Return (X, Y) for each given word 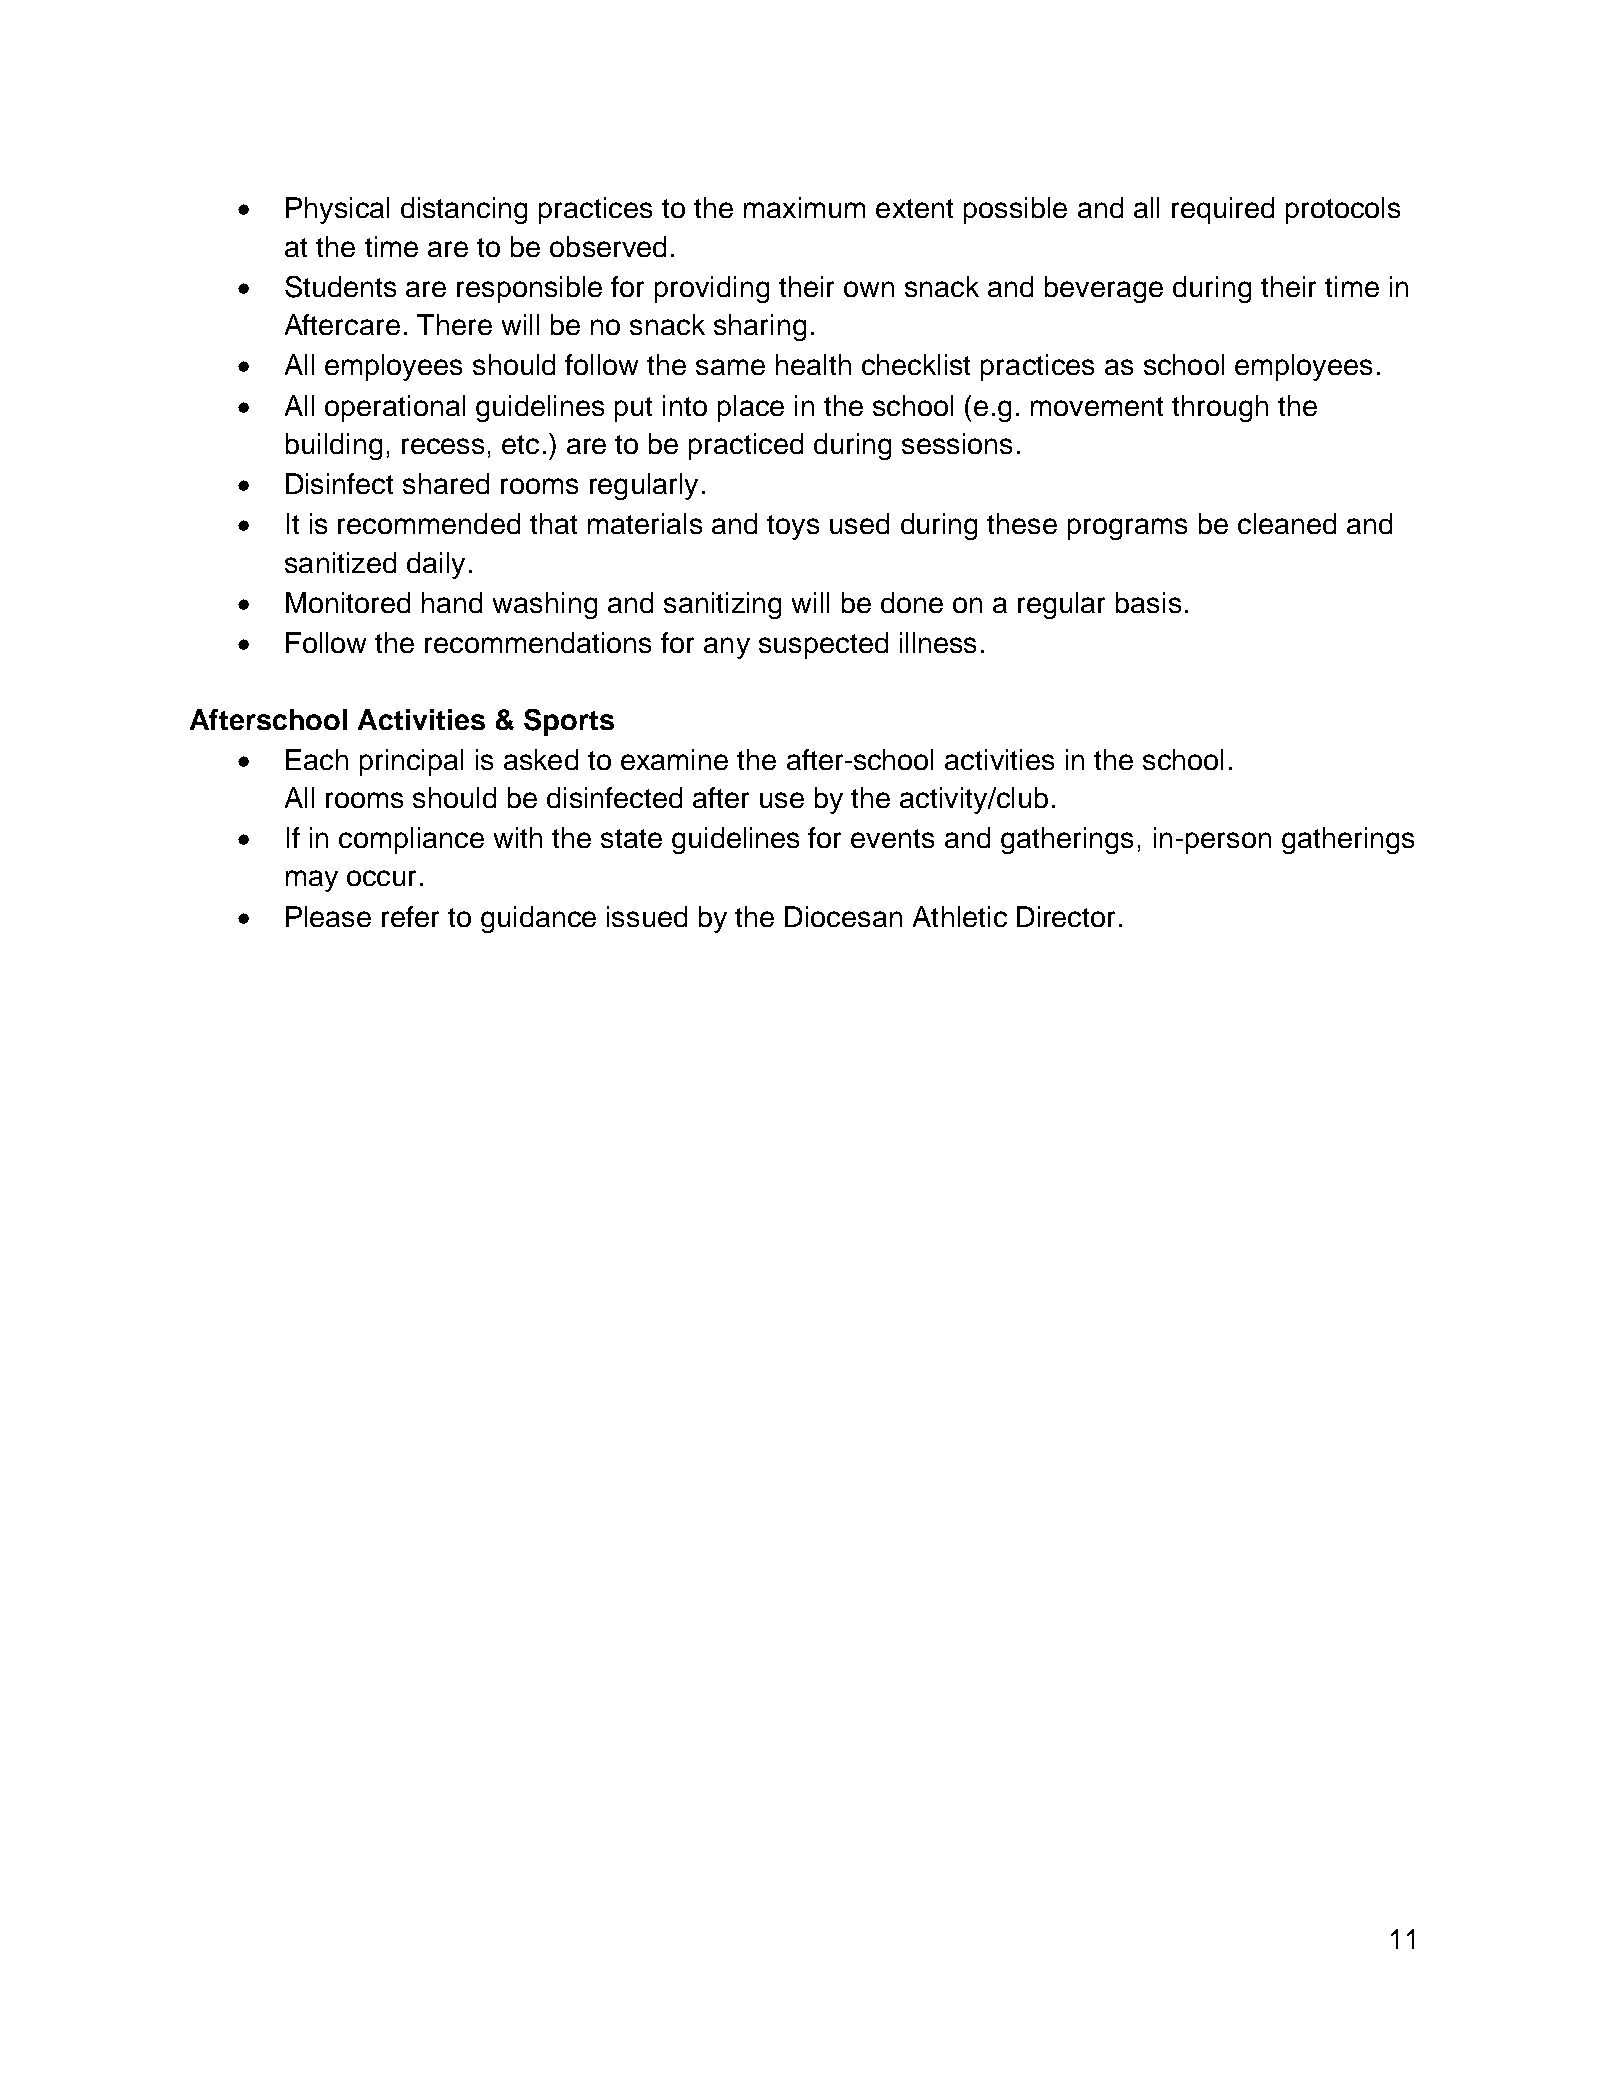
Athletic (960, 916)
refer (410, 916)
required (1223, 210)
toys (793, 527)
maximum (804, 207)
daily (436, 565)
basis (1148, 602)
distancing (464, 210)
